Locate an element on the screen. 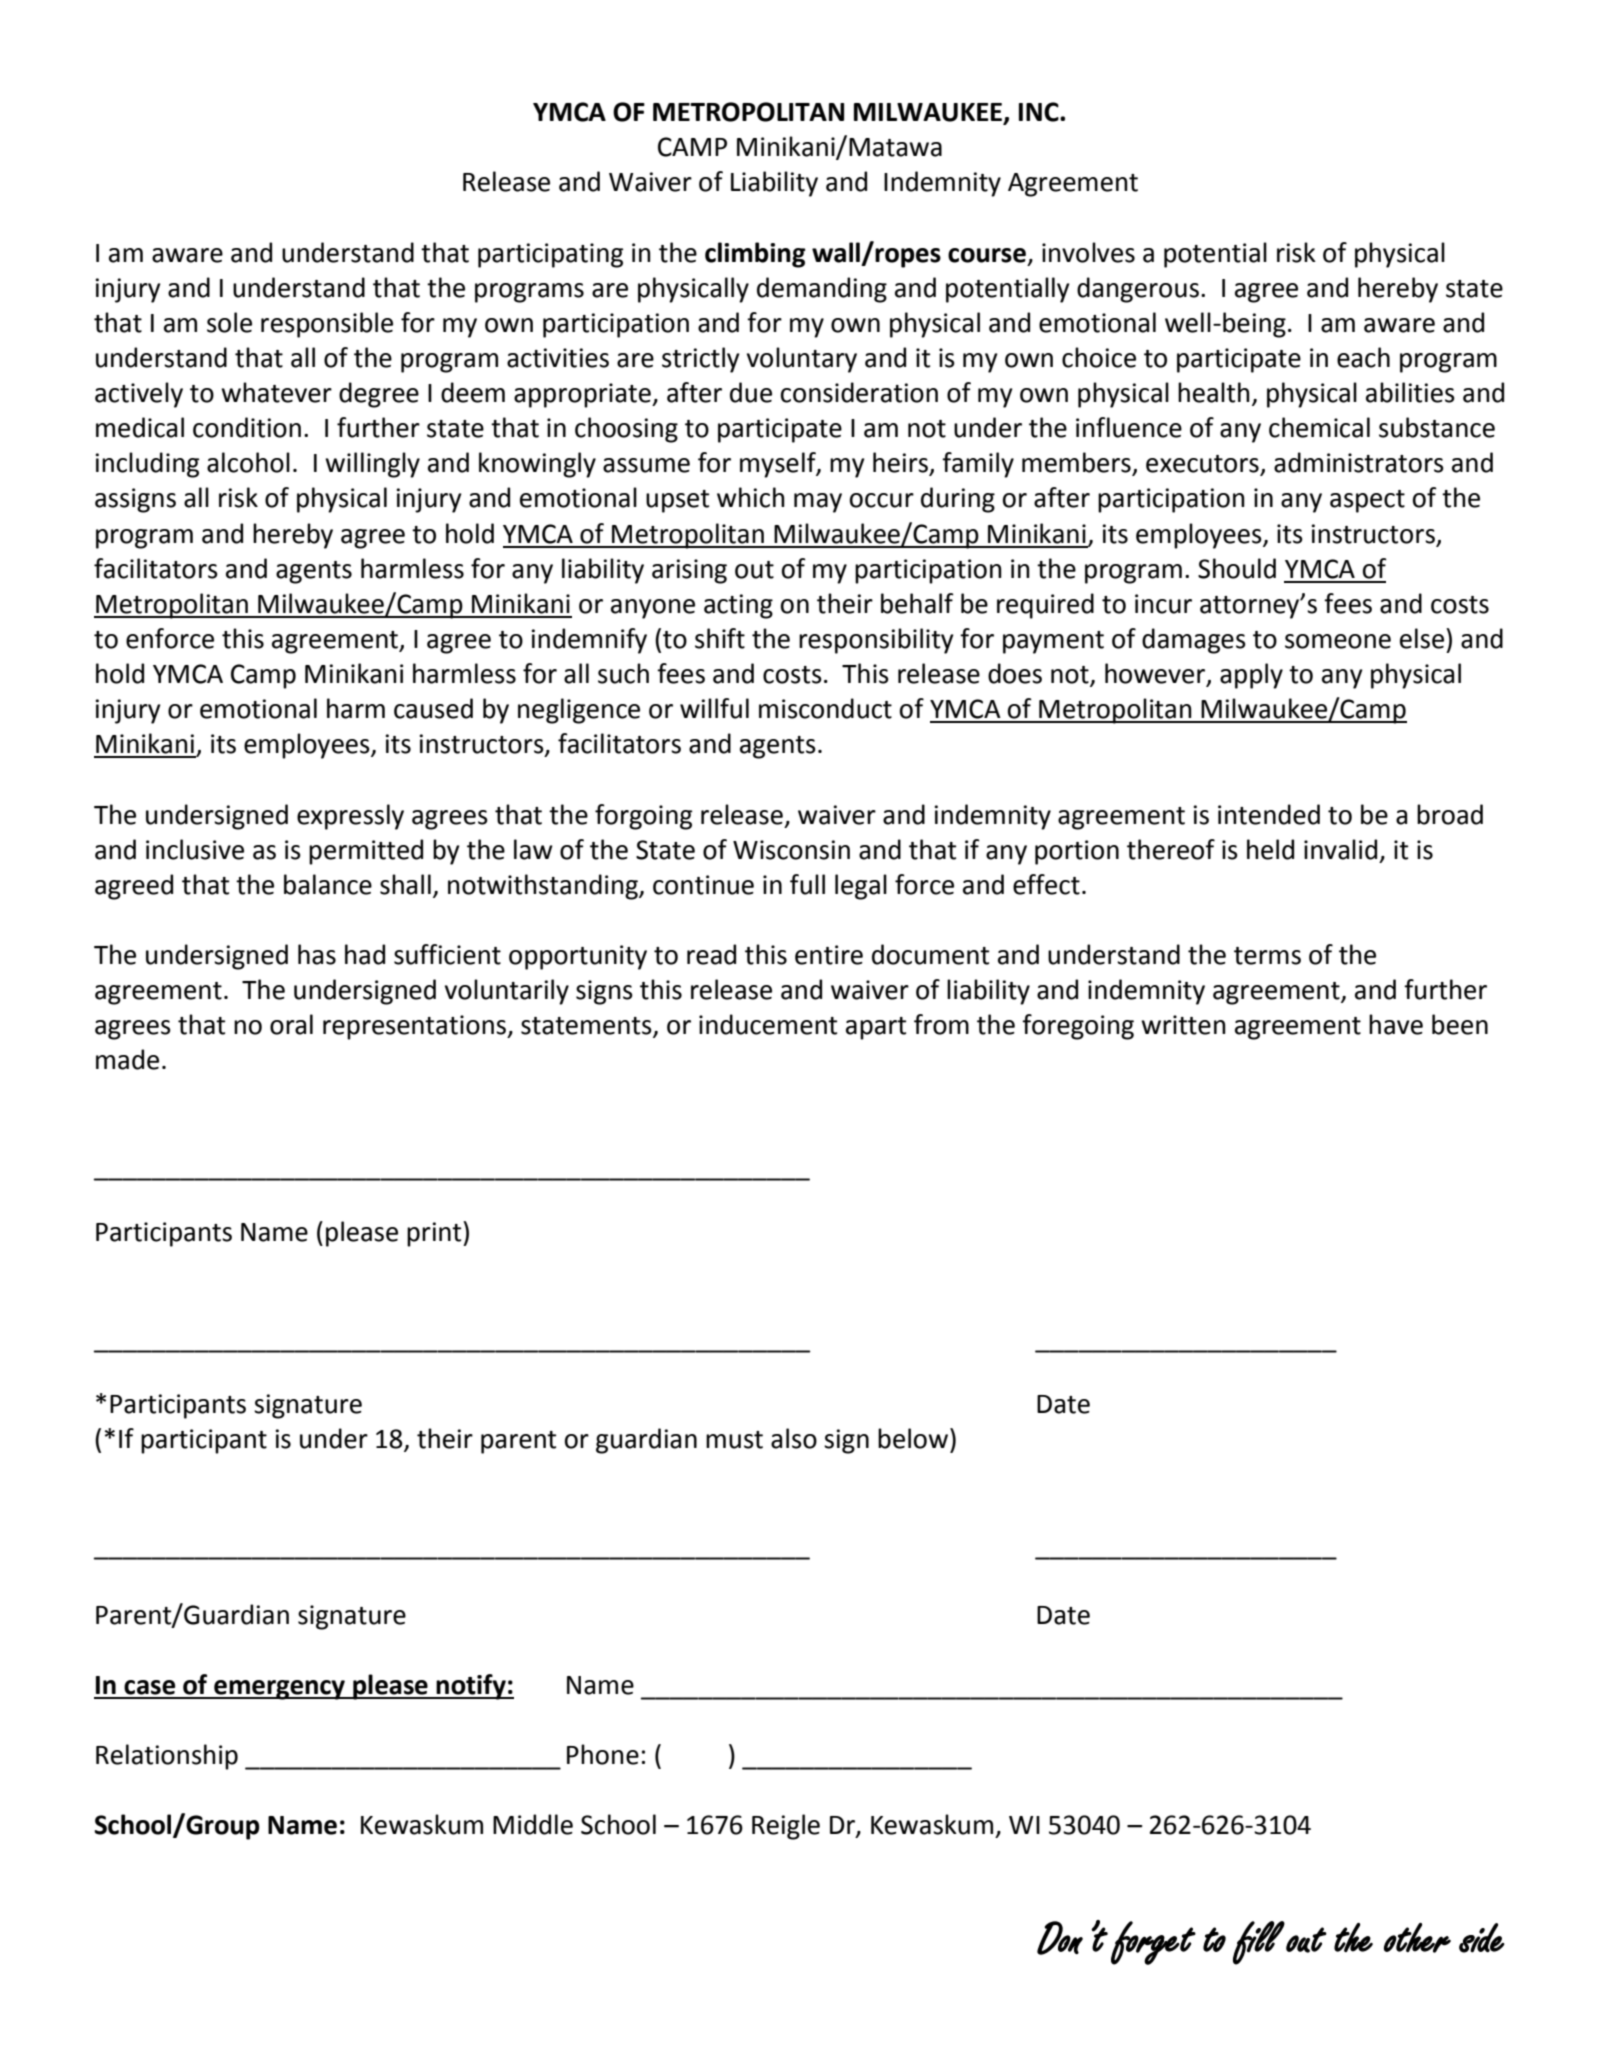  demanding is located at coordinates (822, 290).
